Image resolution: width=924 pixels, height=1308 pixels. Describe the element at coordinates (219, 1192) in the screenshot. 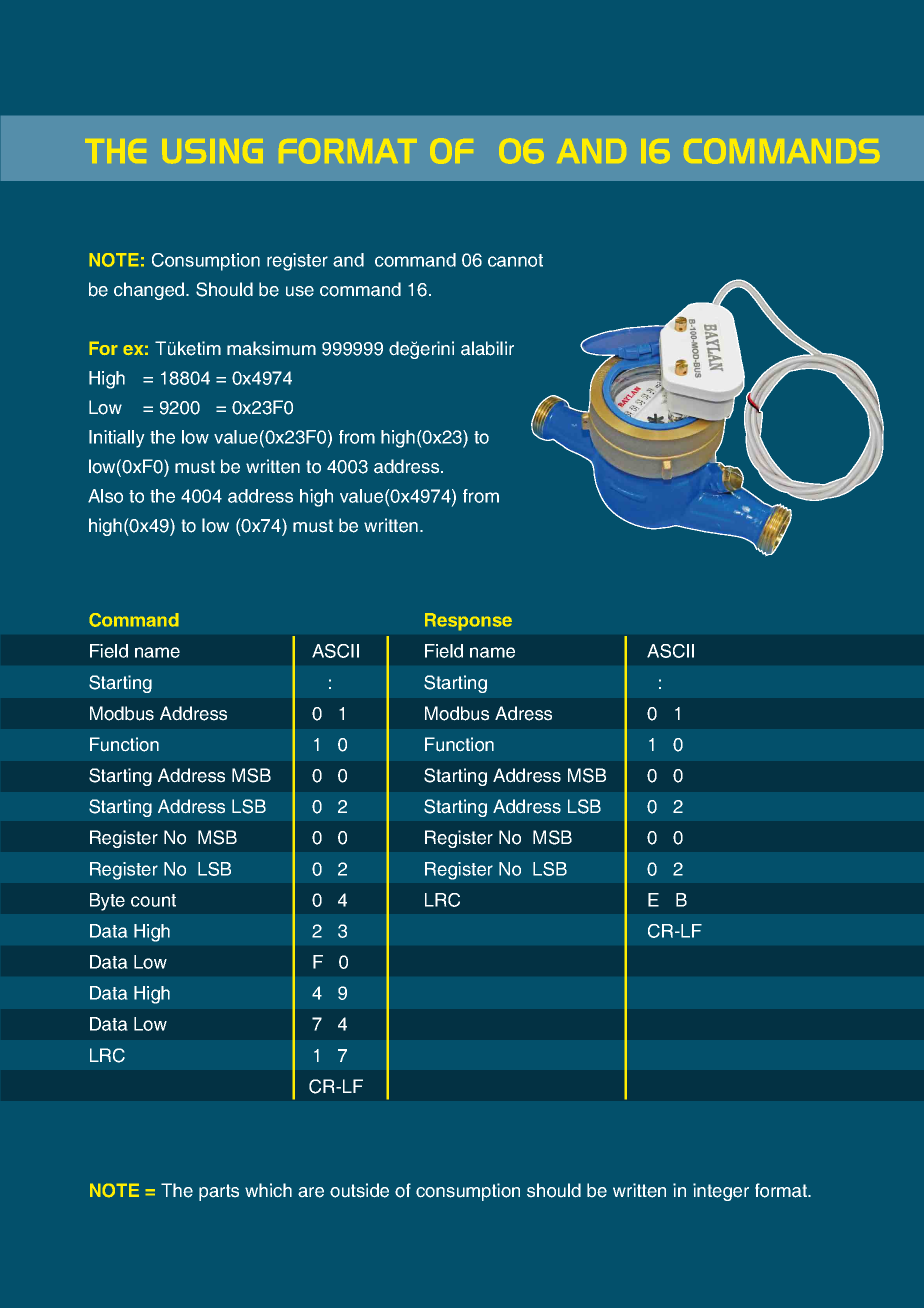

I see `parts` at that location.
